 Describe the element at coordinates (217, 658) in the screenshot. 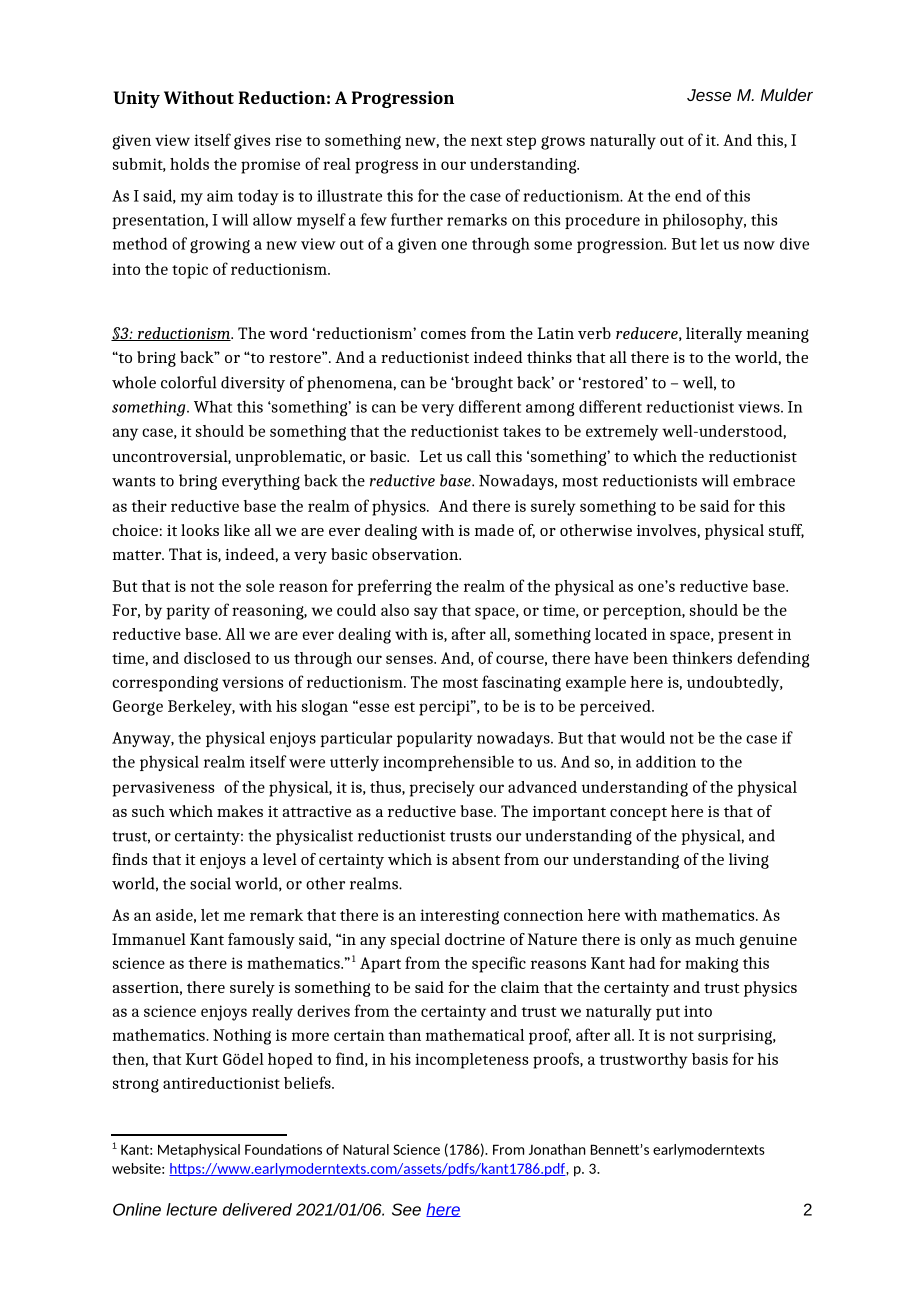

I see `disclosed` at that location.
